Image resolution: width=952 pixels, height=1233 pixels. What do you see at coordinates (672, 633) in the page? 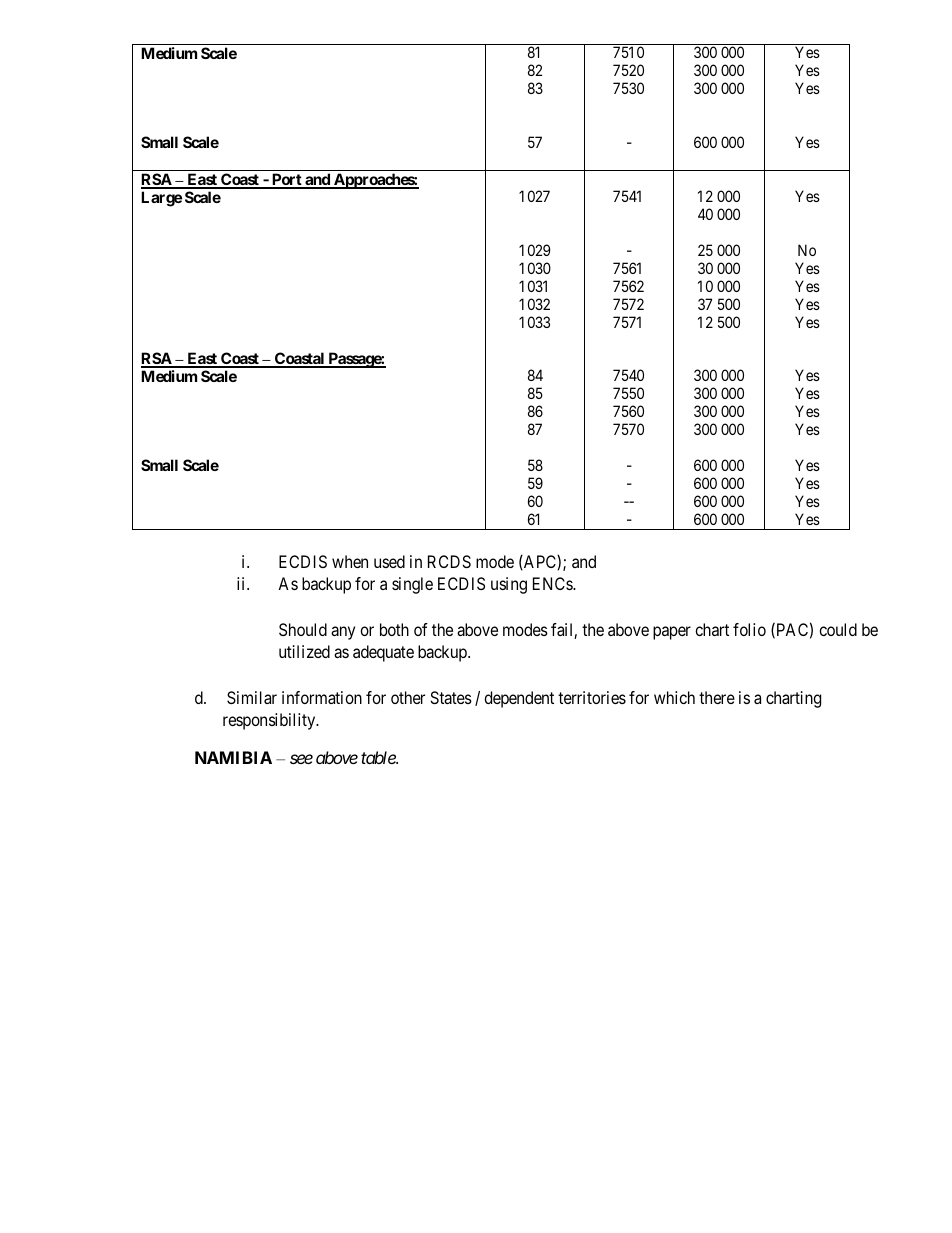
I see `paper` at bounding box center [672, 633].
